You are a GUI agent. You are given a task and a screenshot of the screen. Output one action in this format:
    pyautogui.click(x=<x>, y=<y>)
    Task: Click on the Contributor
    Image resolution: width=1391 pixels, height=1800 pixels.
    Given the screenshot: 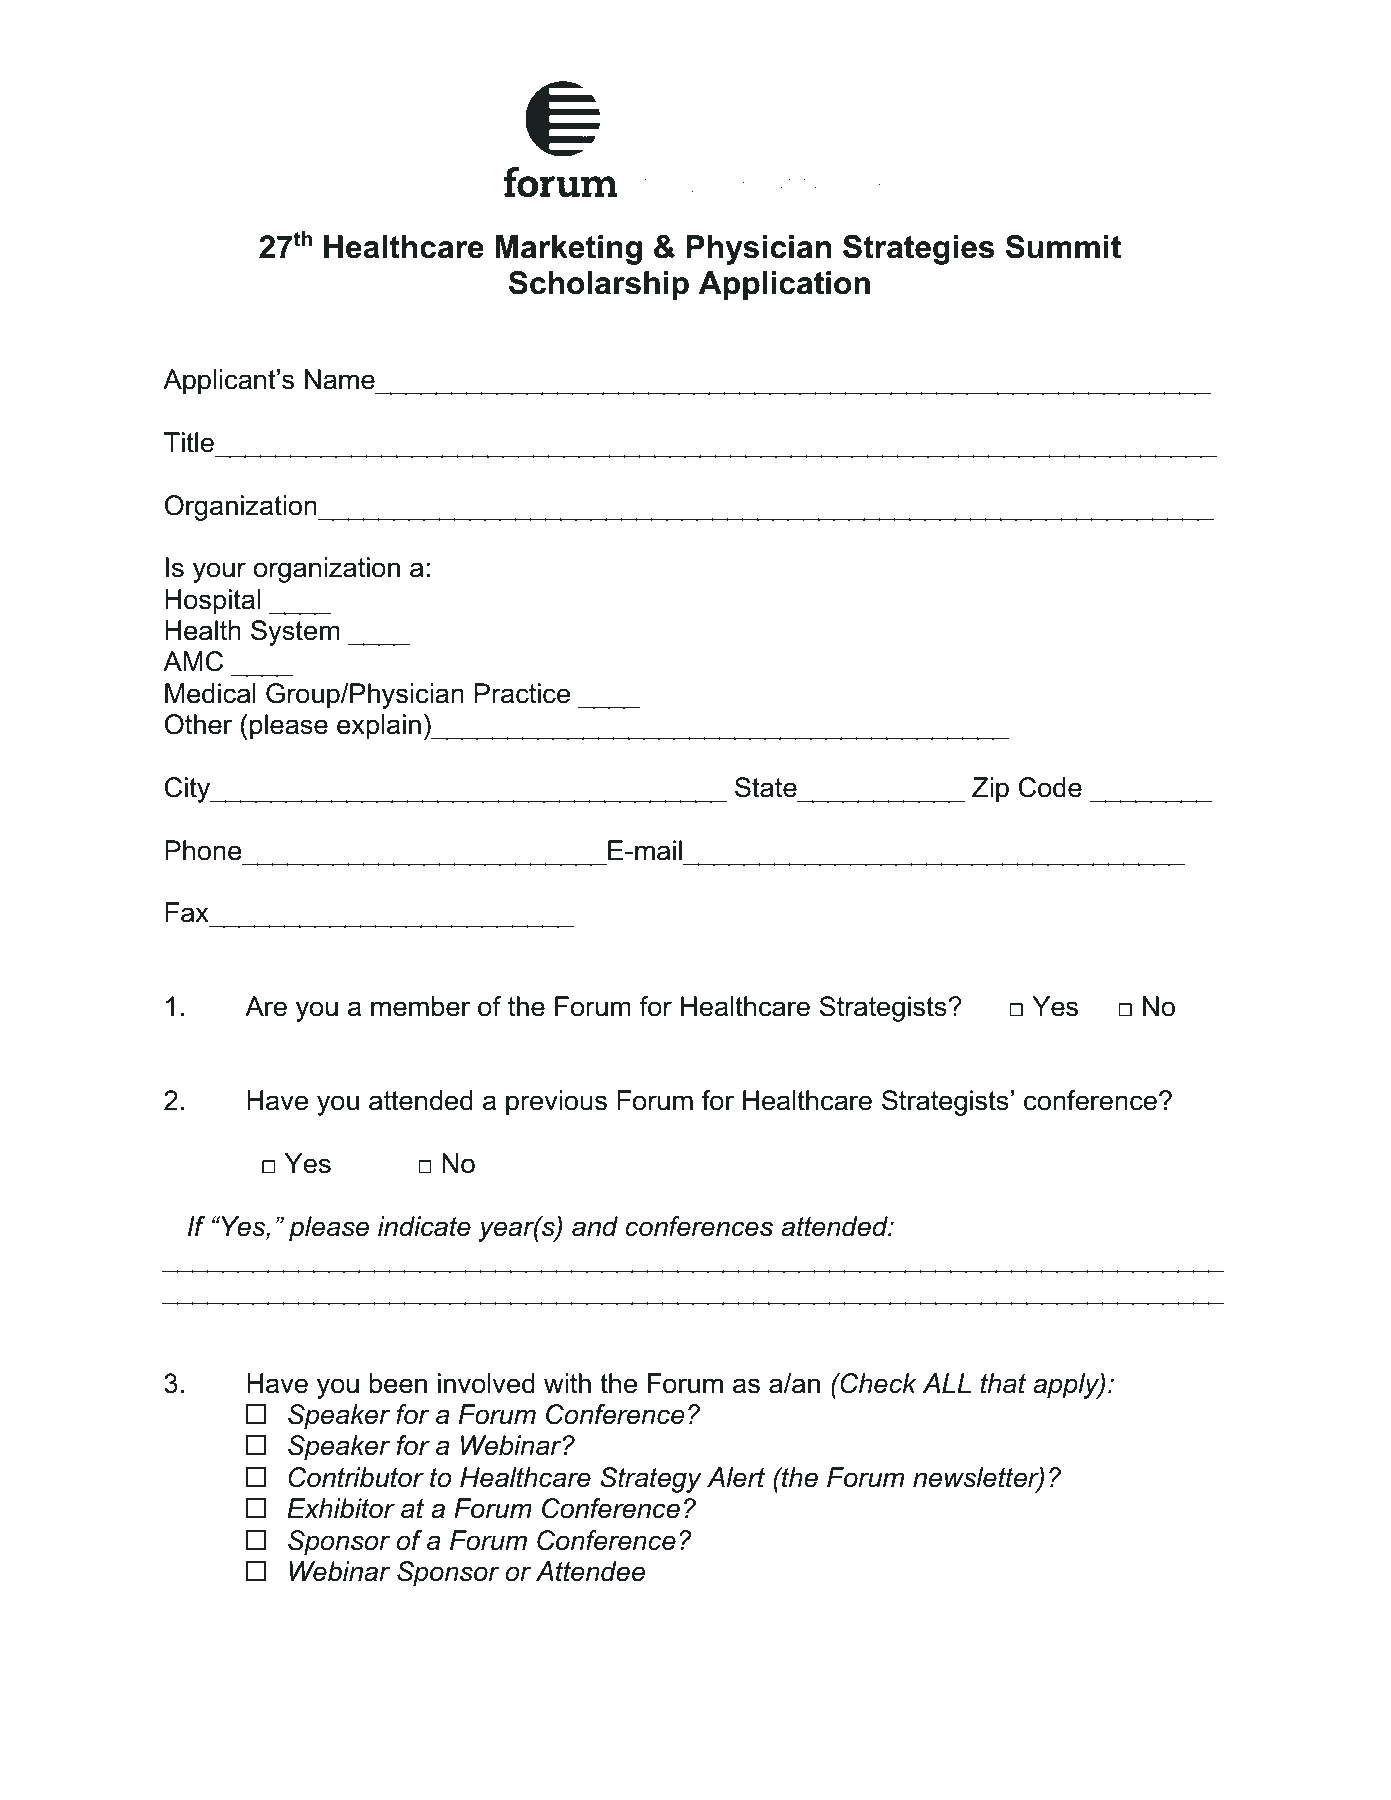 What is the action you would take?
    pyautogui.click(x=356, y=1477)
